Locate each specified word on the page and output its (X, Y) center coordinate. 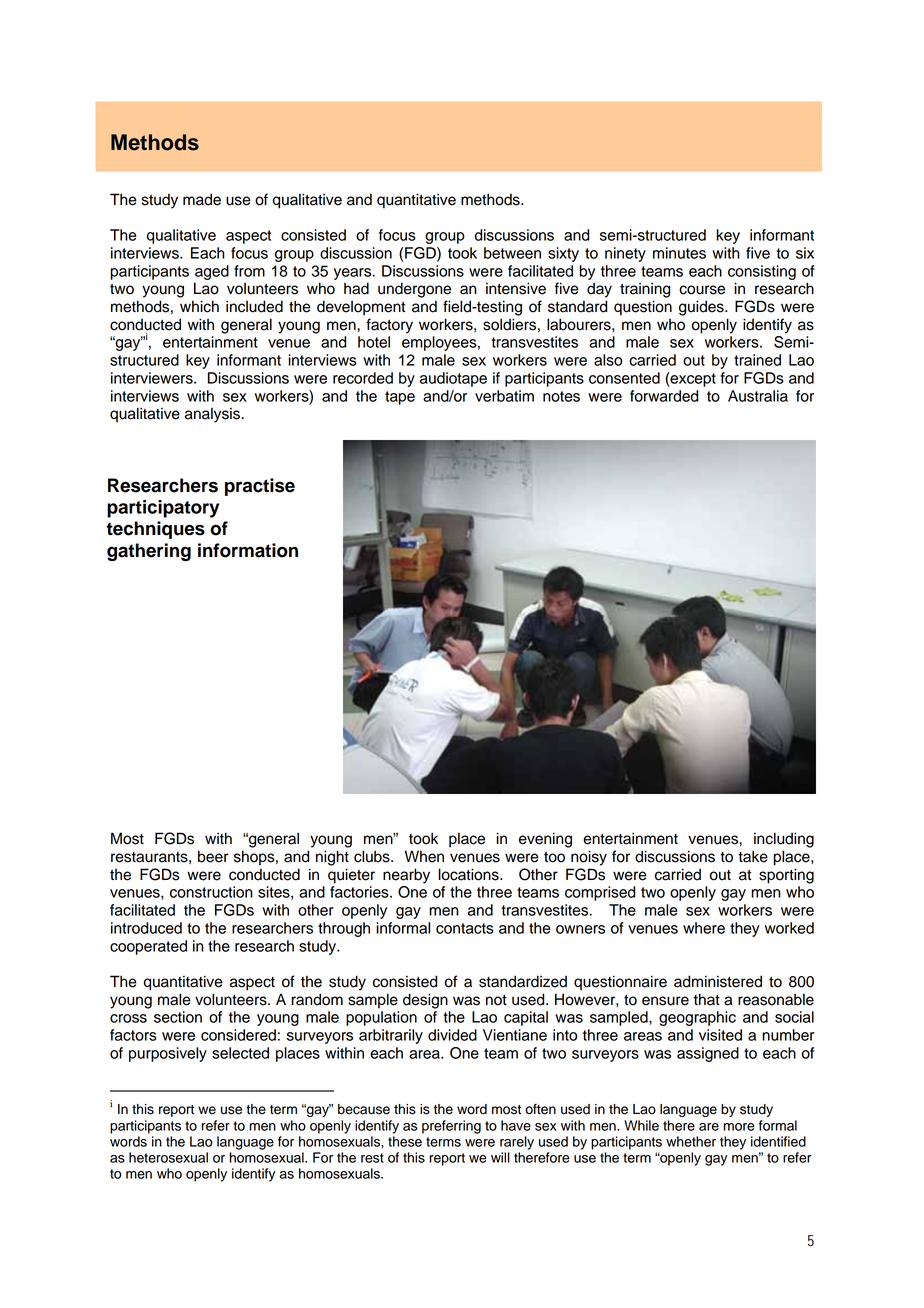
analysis (213, 415)
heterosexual (168, 1157)
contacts (465, 928)
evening (545, 840)
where (704, 928)
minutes (679, 253)
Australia (758, 396)
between (512, 253)
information (248, 550)
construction (211, 892)
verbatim (504, 396)
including (784, 840)
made (202, 199)
